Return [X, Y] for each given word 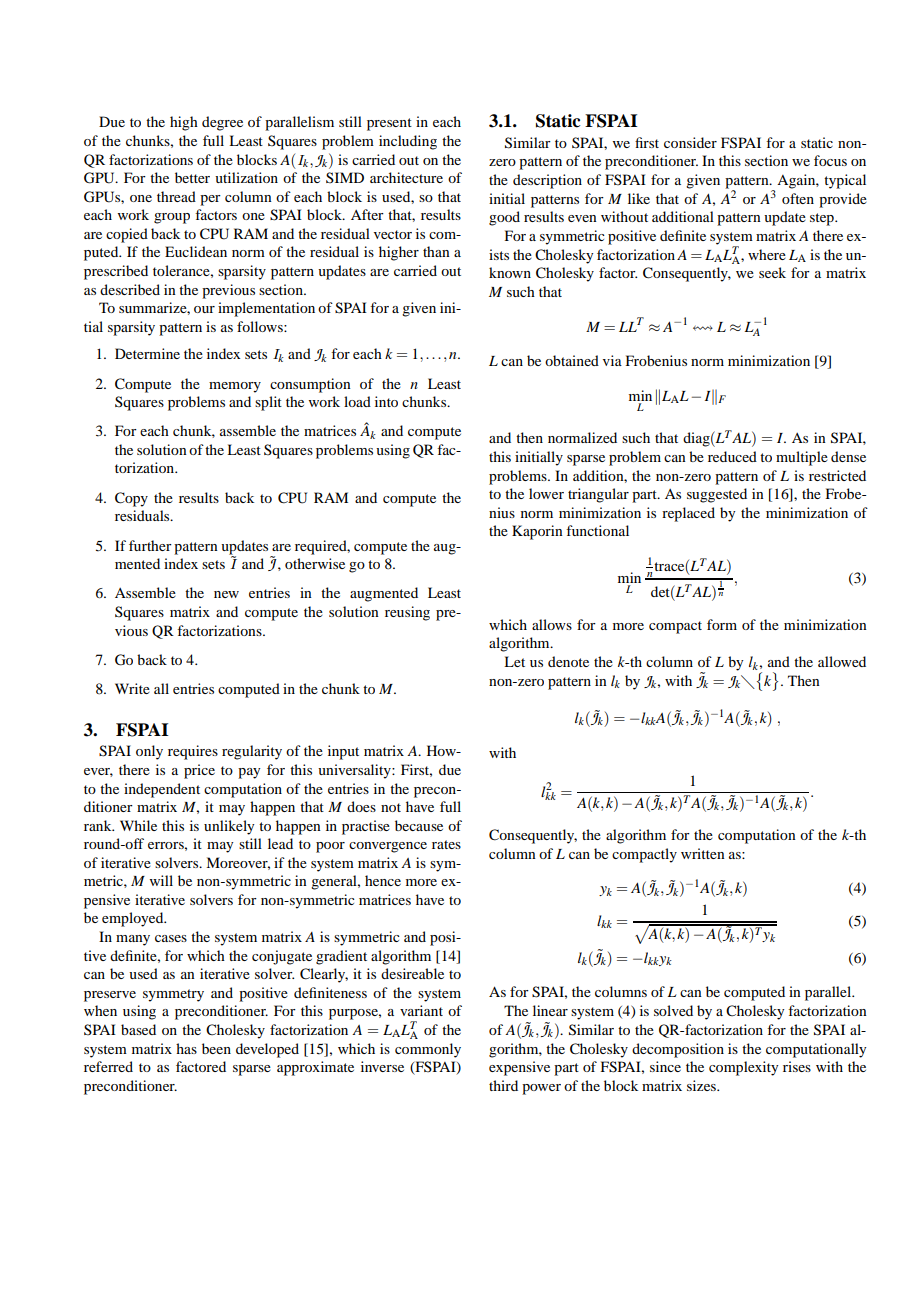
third [503, 1085]
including [408, 142]
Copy [131, 499]
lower [546, 493]
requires [193, 752]
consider [690, 142]
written [703, 853]
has [186, 1048]
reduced [732, 456]
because [419, 825]
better [192, 177]
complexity [743, 1068]
